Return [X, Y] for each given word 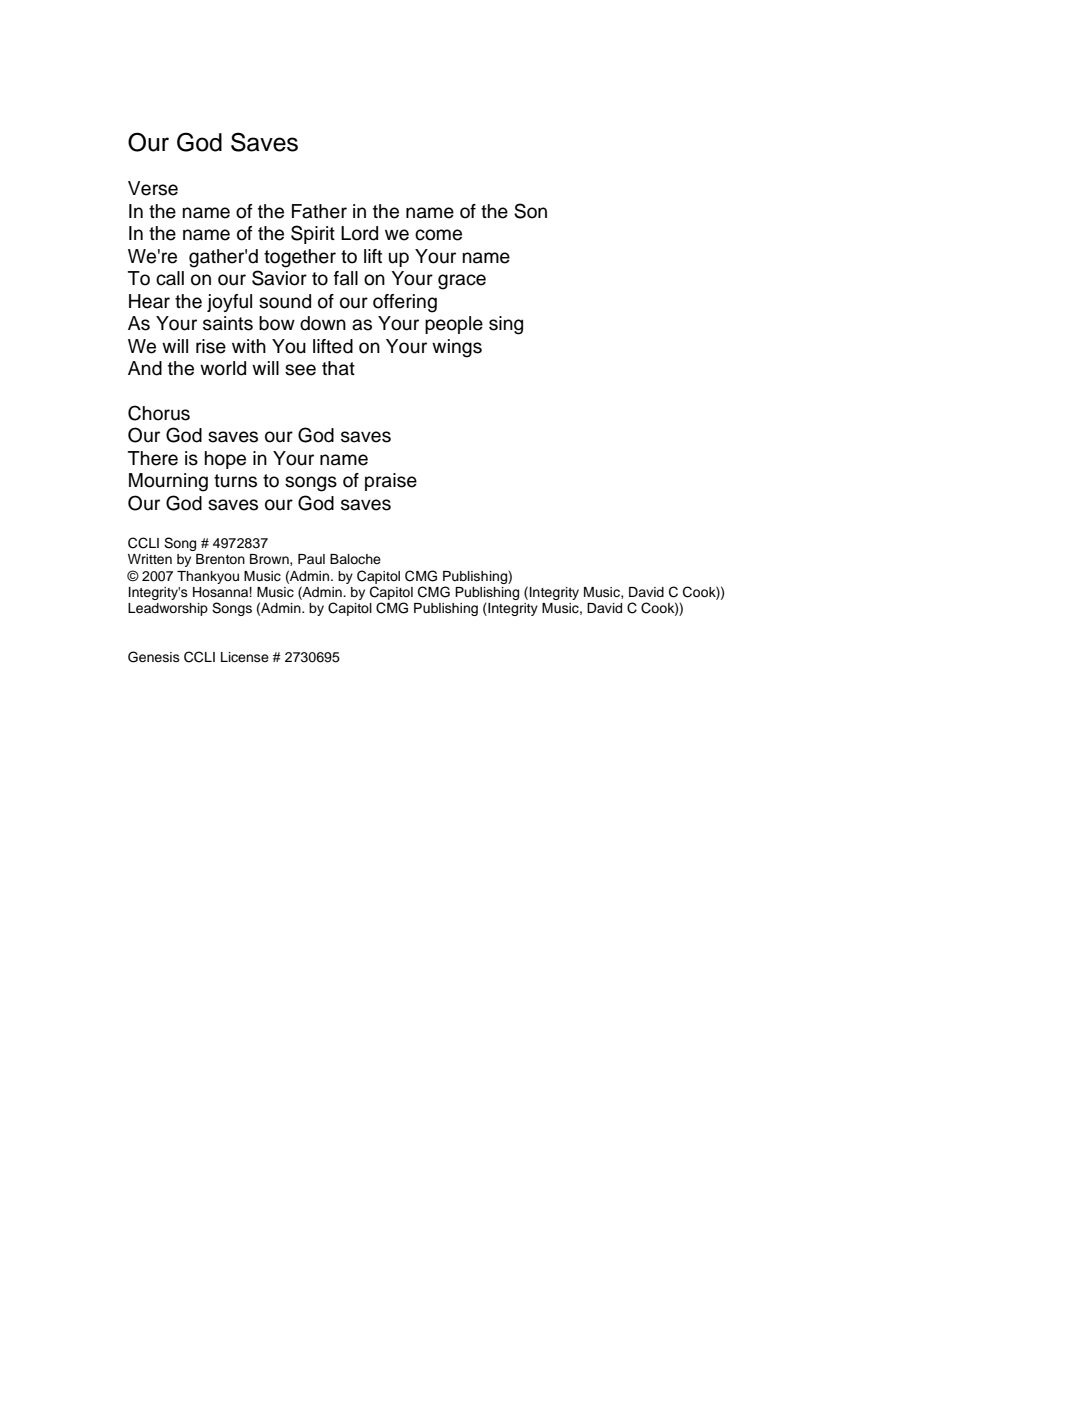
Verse [153, 188]
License [245, 657]
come [438, 235]
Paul [311, 559]
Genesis [154, 657]
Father [319, 211]
